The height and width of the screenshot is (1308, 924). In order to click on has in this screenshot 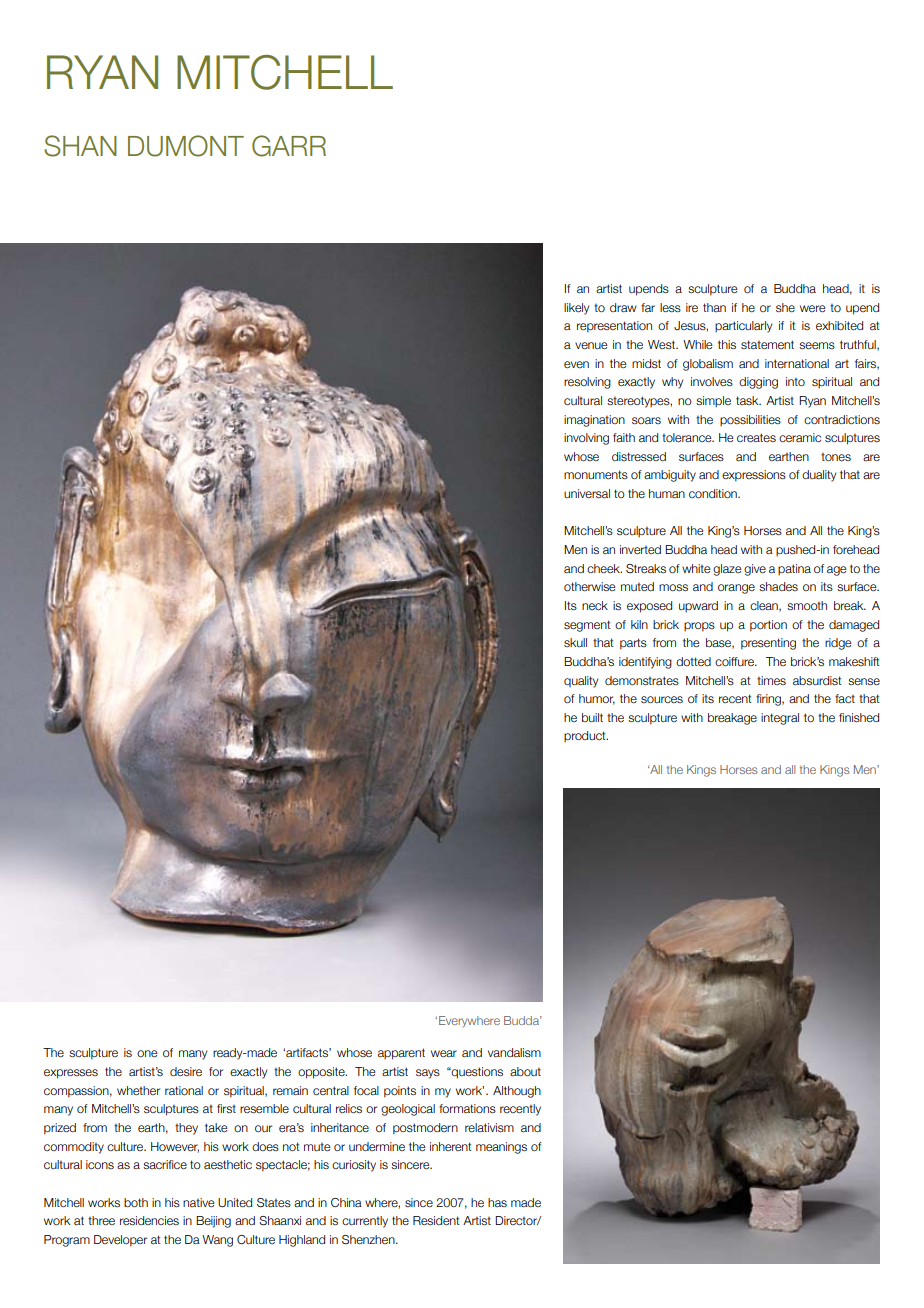, I will do `click(497, 1202)`.
